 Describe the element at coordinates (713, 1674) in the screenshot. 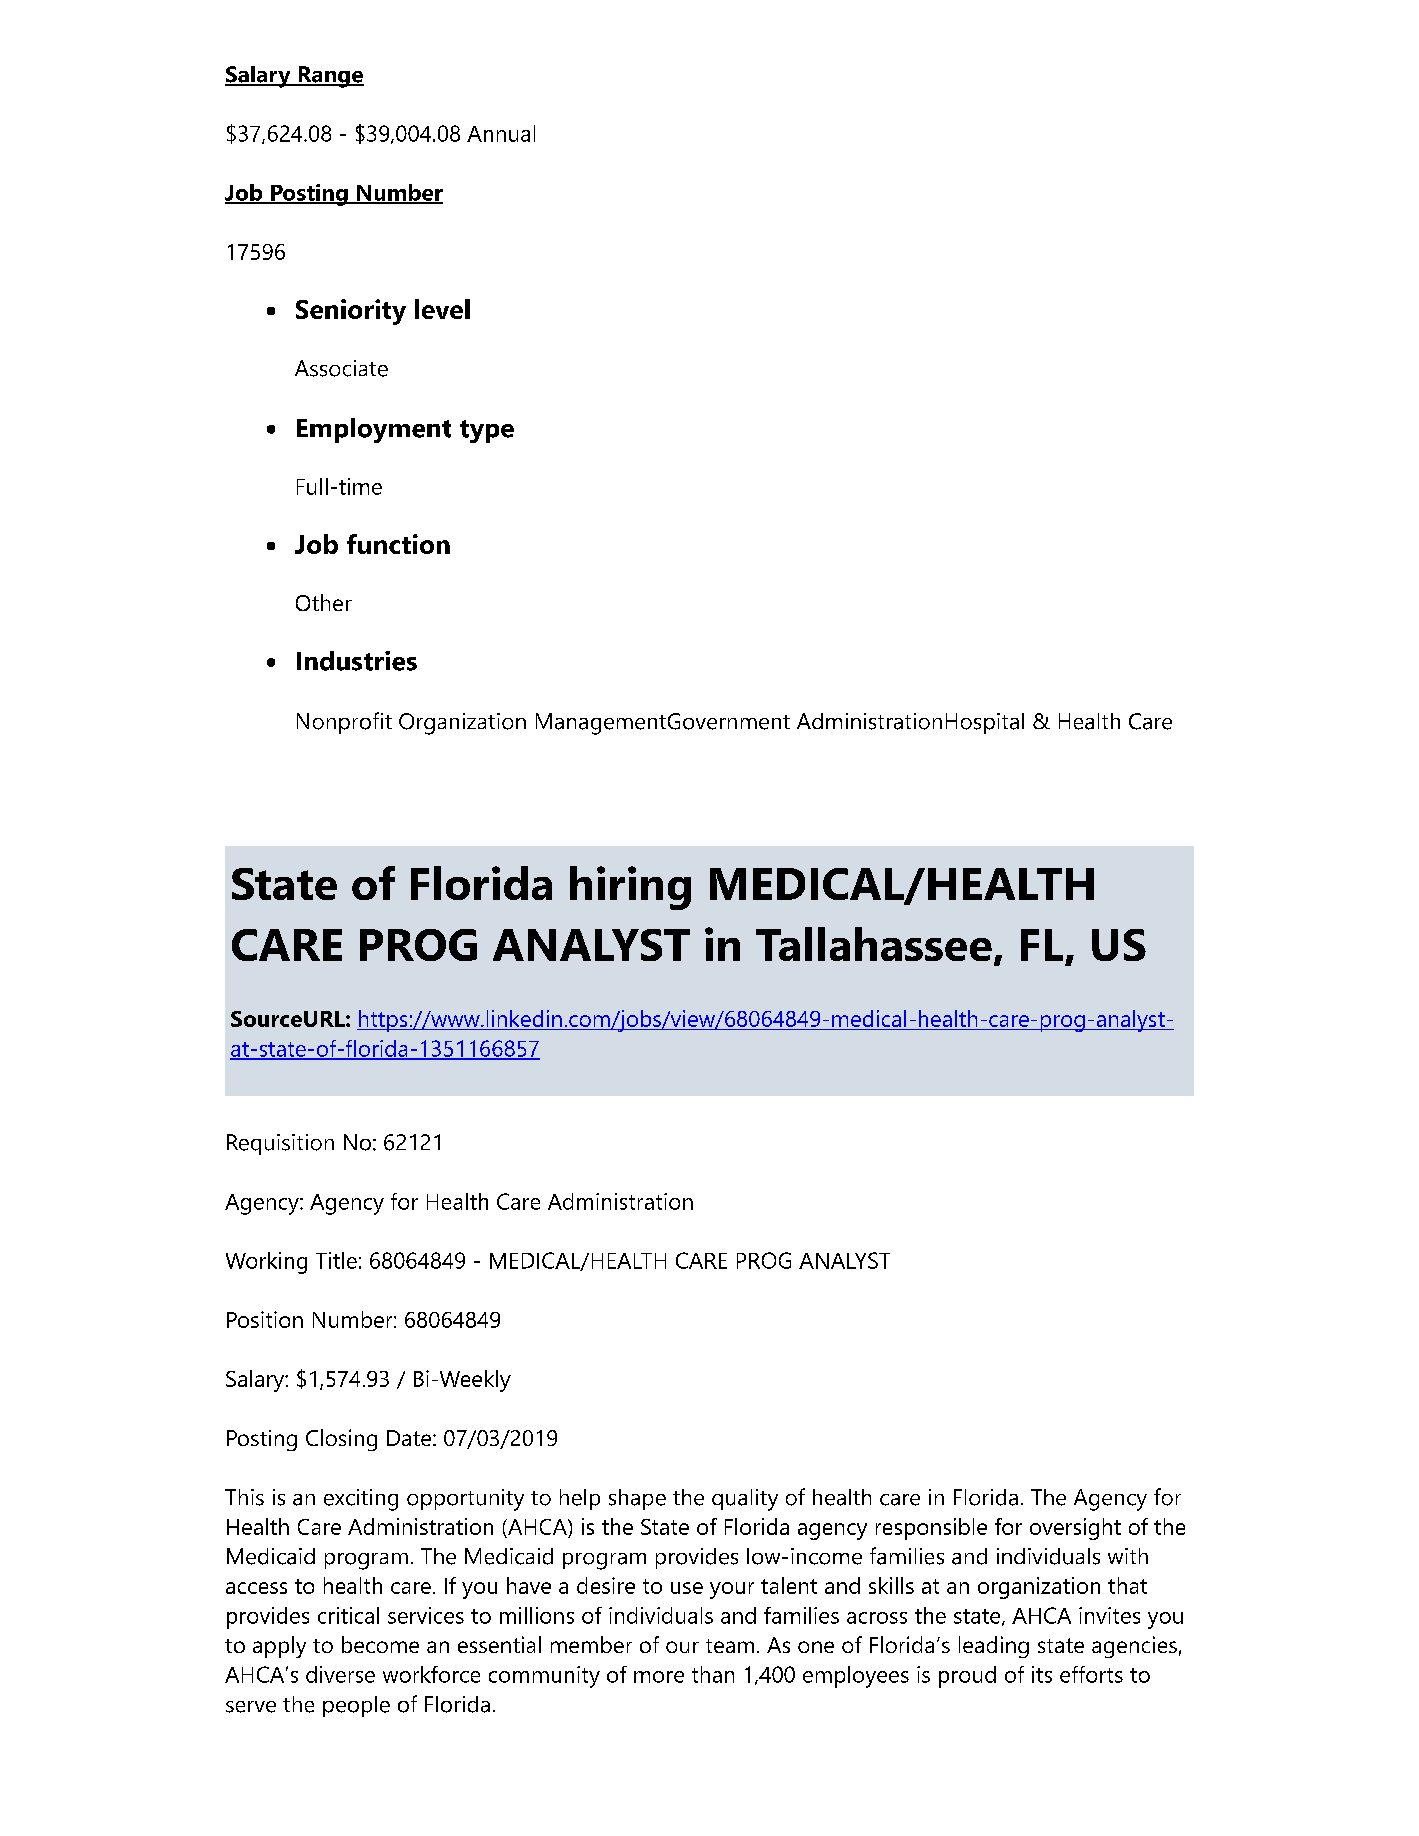

I see `than` at that location.
